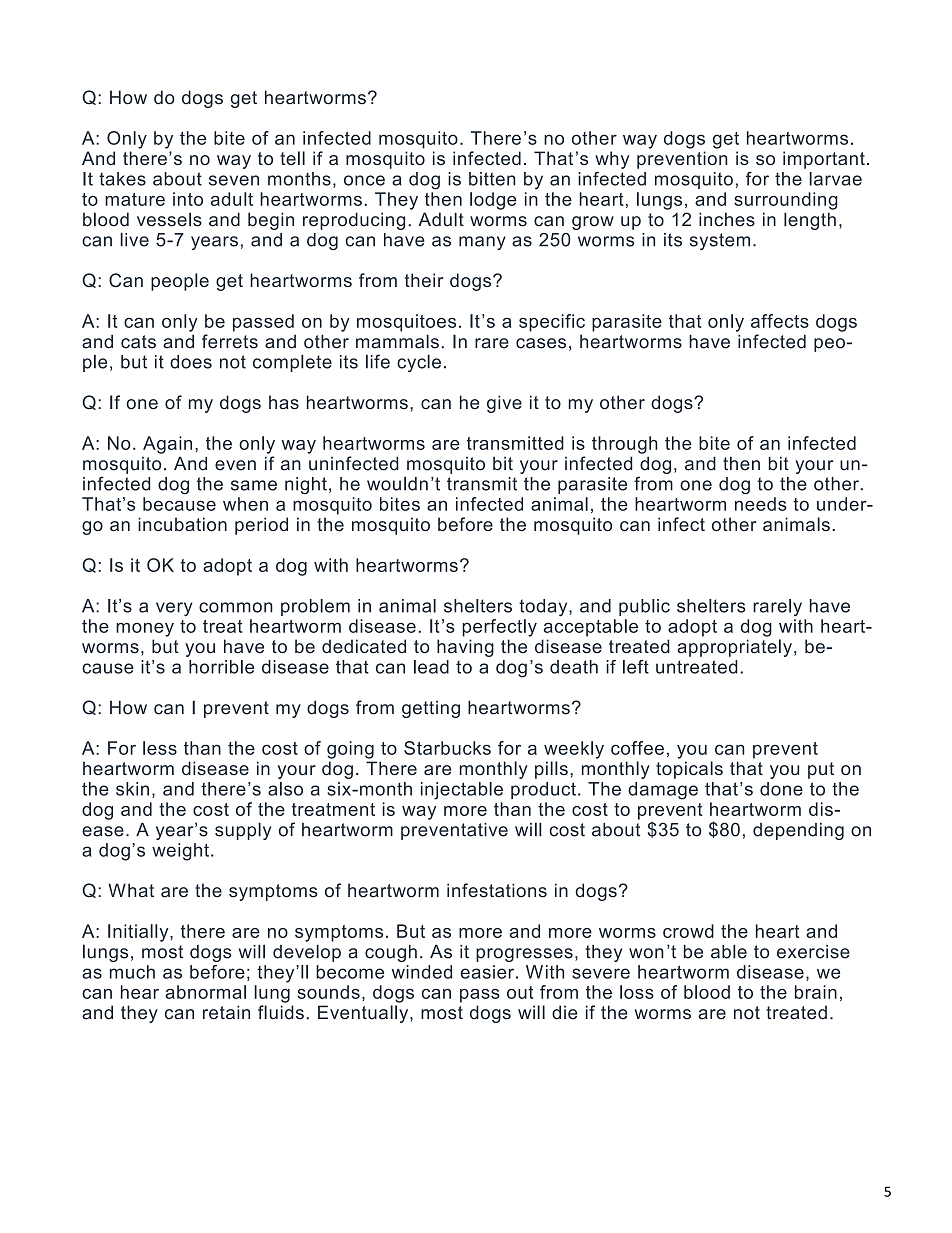 The image size is (952, 1233). Describe the element at coordinates (160, 748) in the screenshot. I see `less` at that location.
